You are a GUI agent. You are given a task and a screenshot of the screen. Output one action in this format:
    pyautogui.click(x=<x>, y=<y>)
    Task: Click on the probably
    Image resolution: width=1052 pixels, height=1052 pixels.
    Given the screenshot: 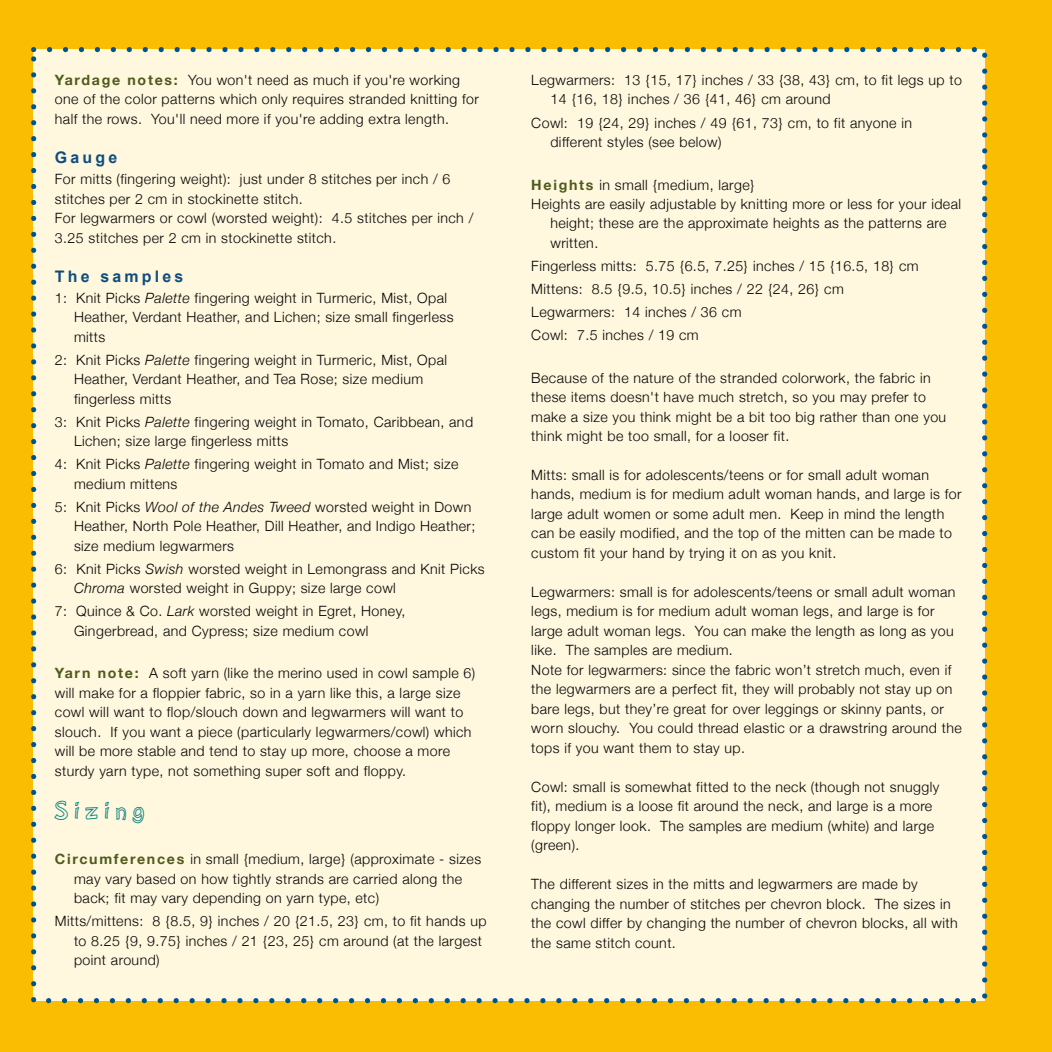 What is the action you would take?
    pyautogui.click(x=827, y=690)
